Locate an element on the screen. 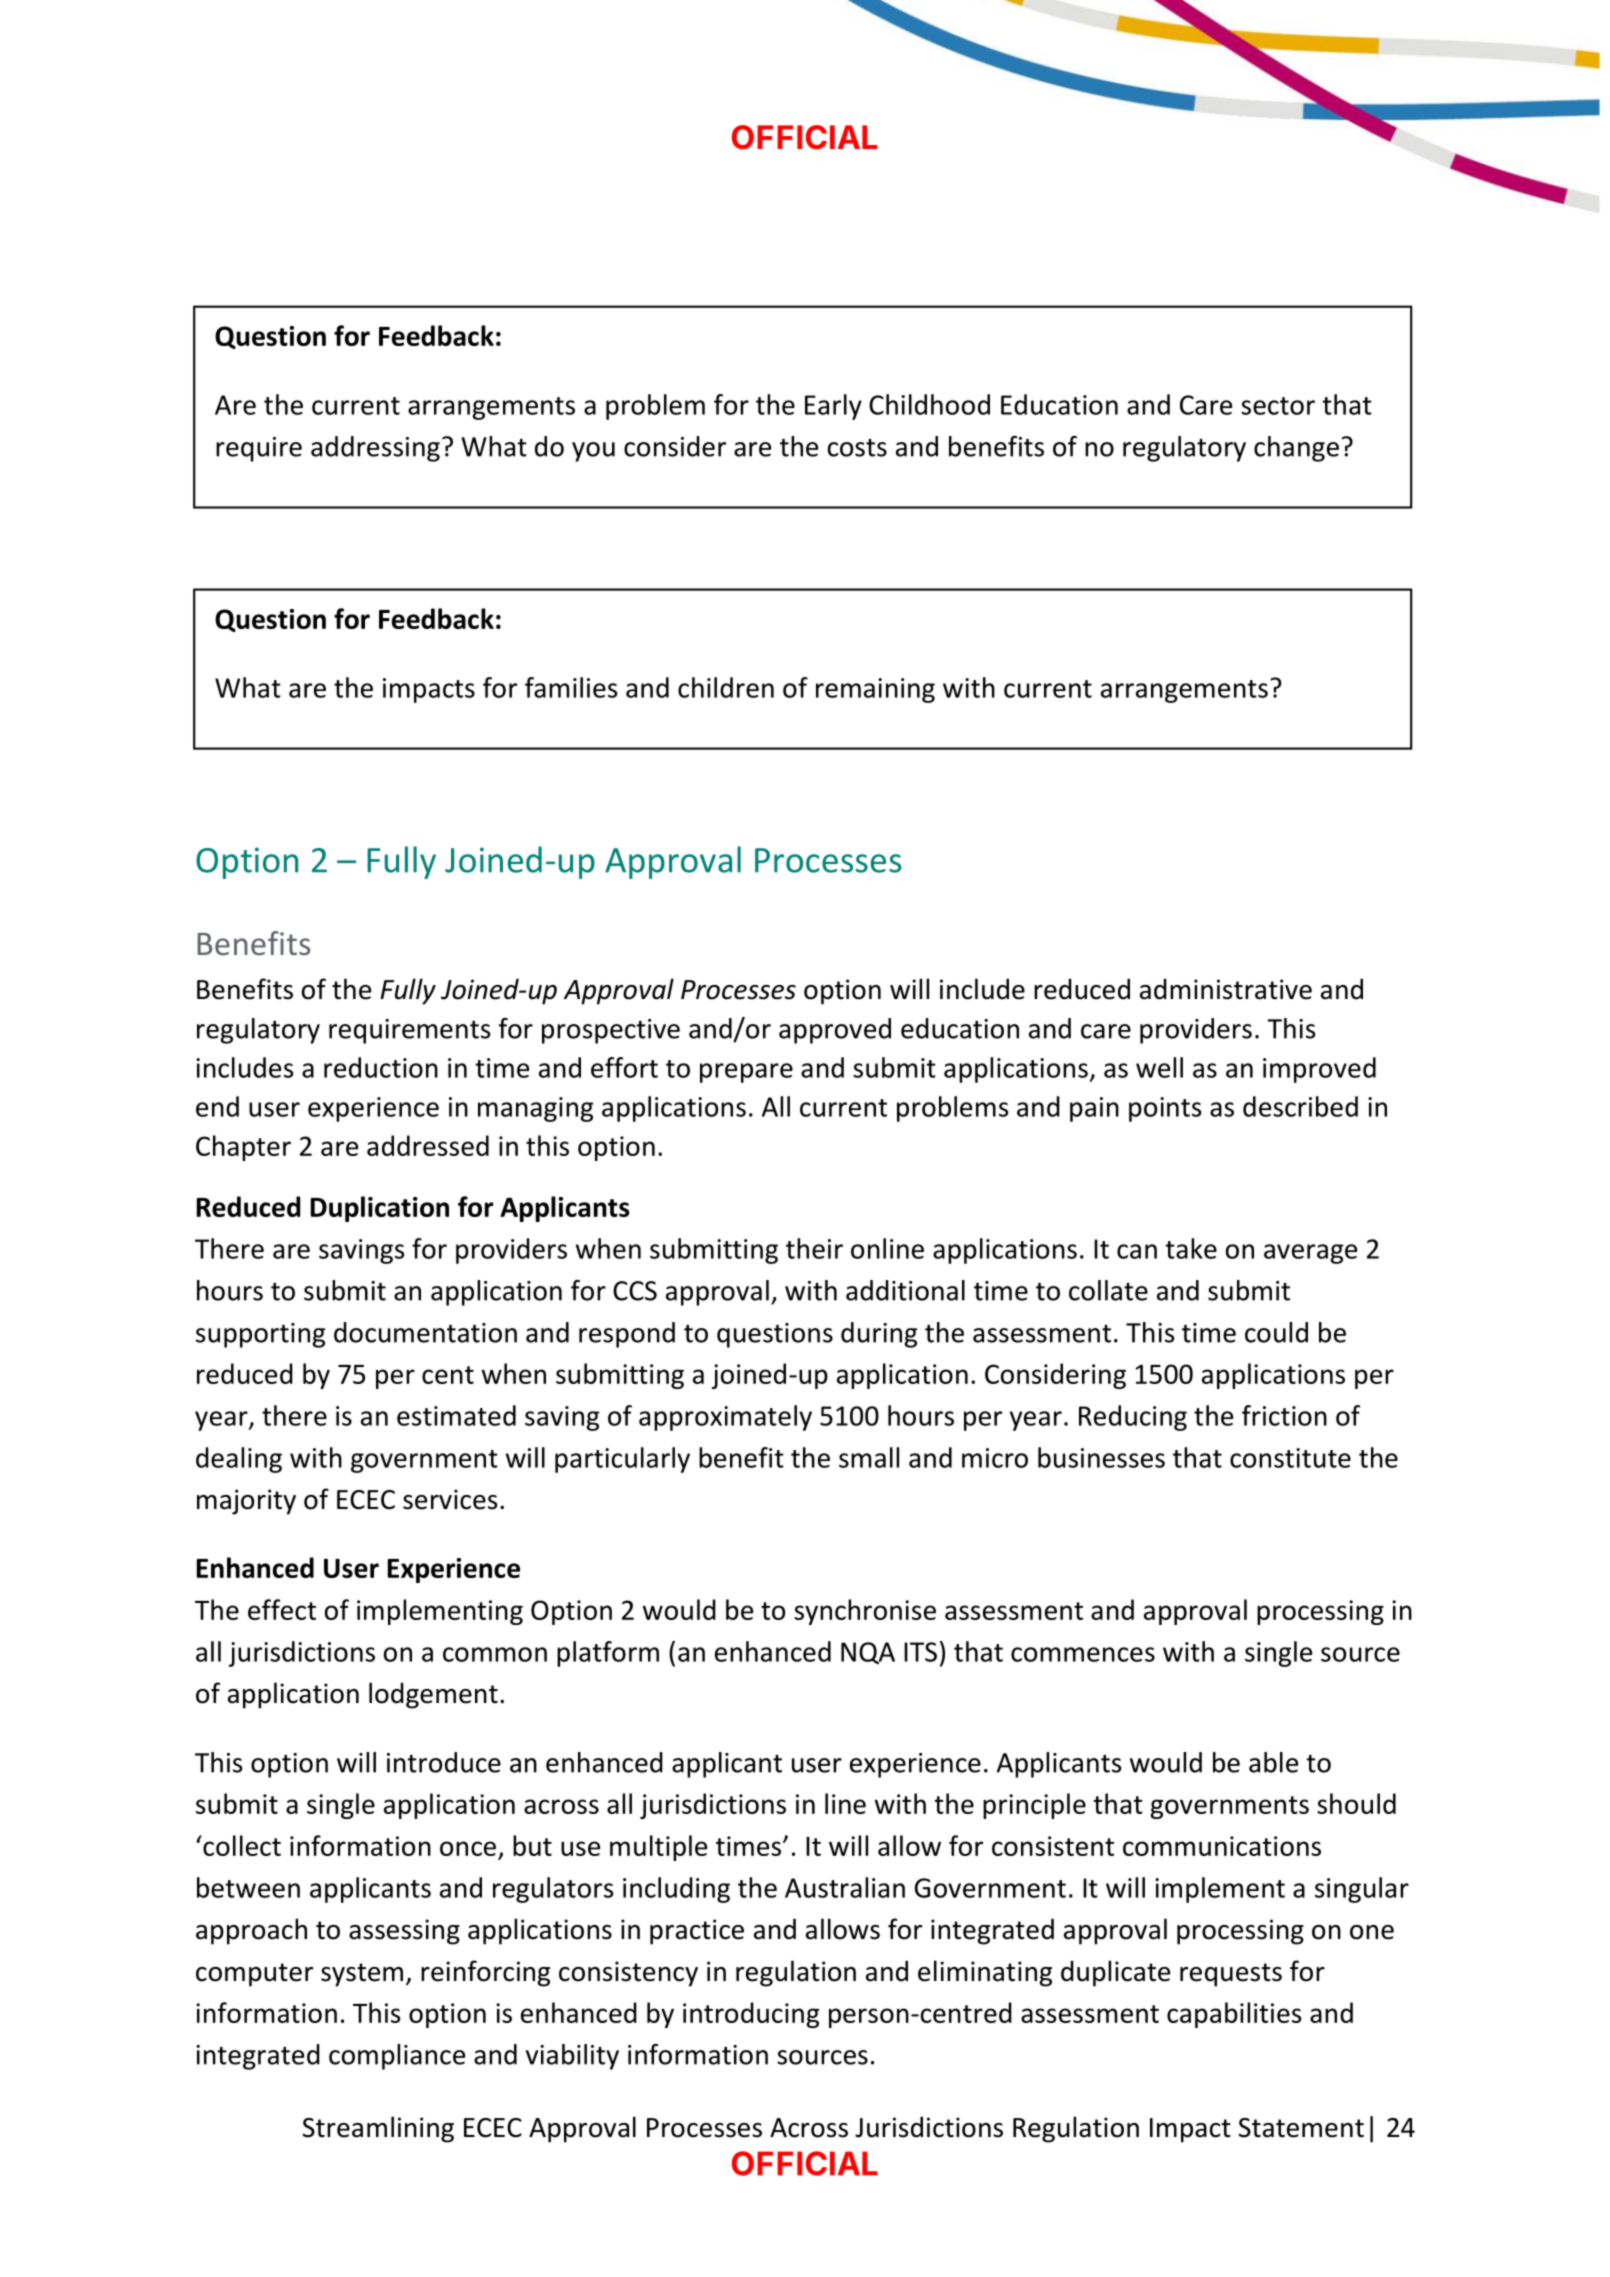 The width and height of the screenshot is (1610, 2277). compliance is located at coordinates (397, 2057).
